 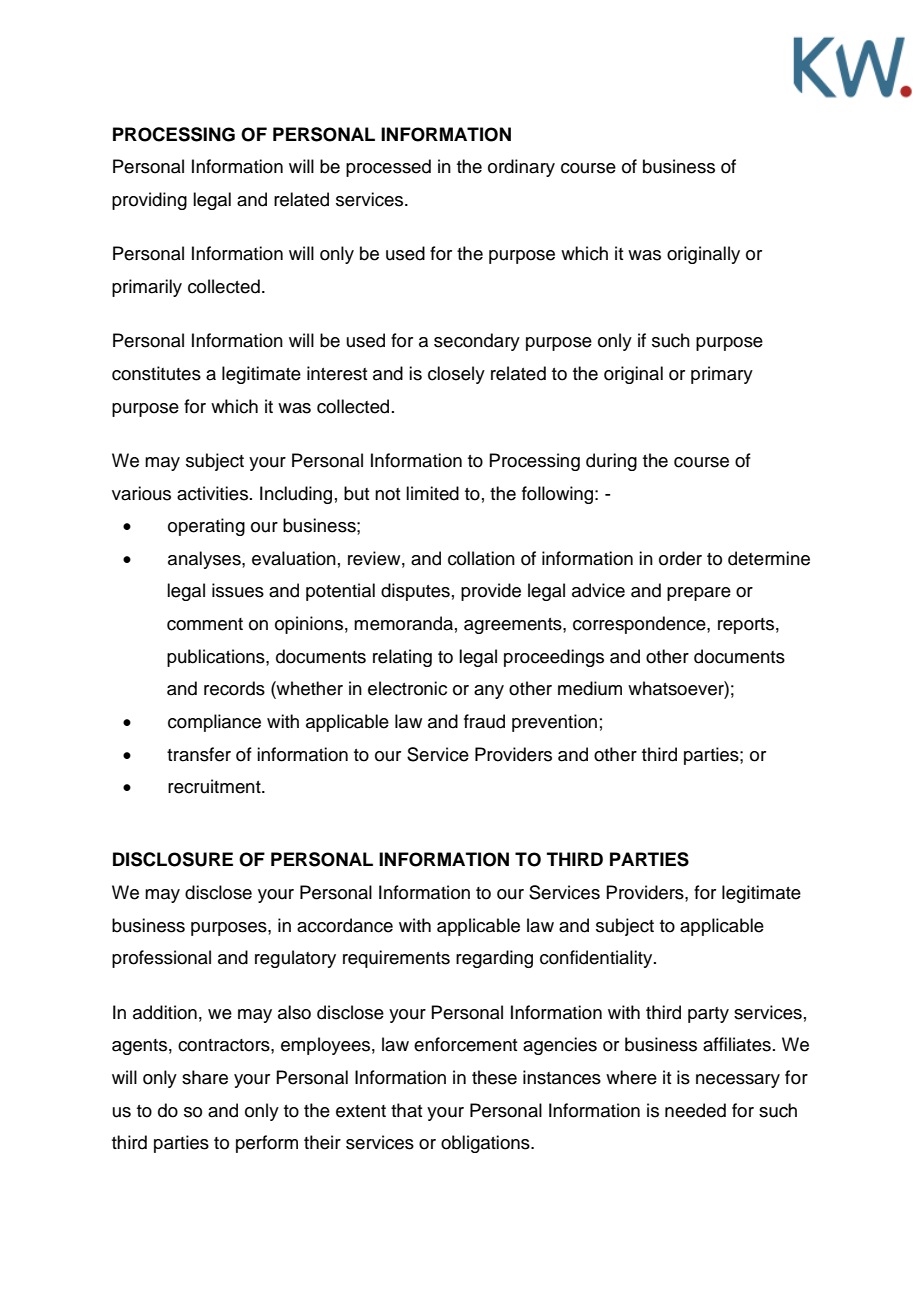 I want to click on primary, so click(x=722, y=375).
